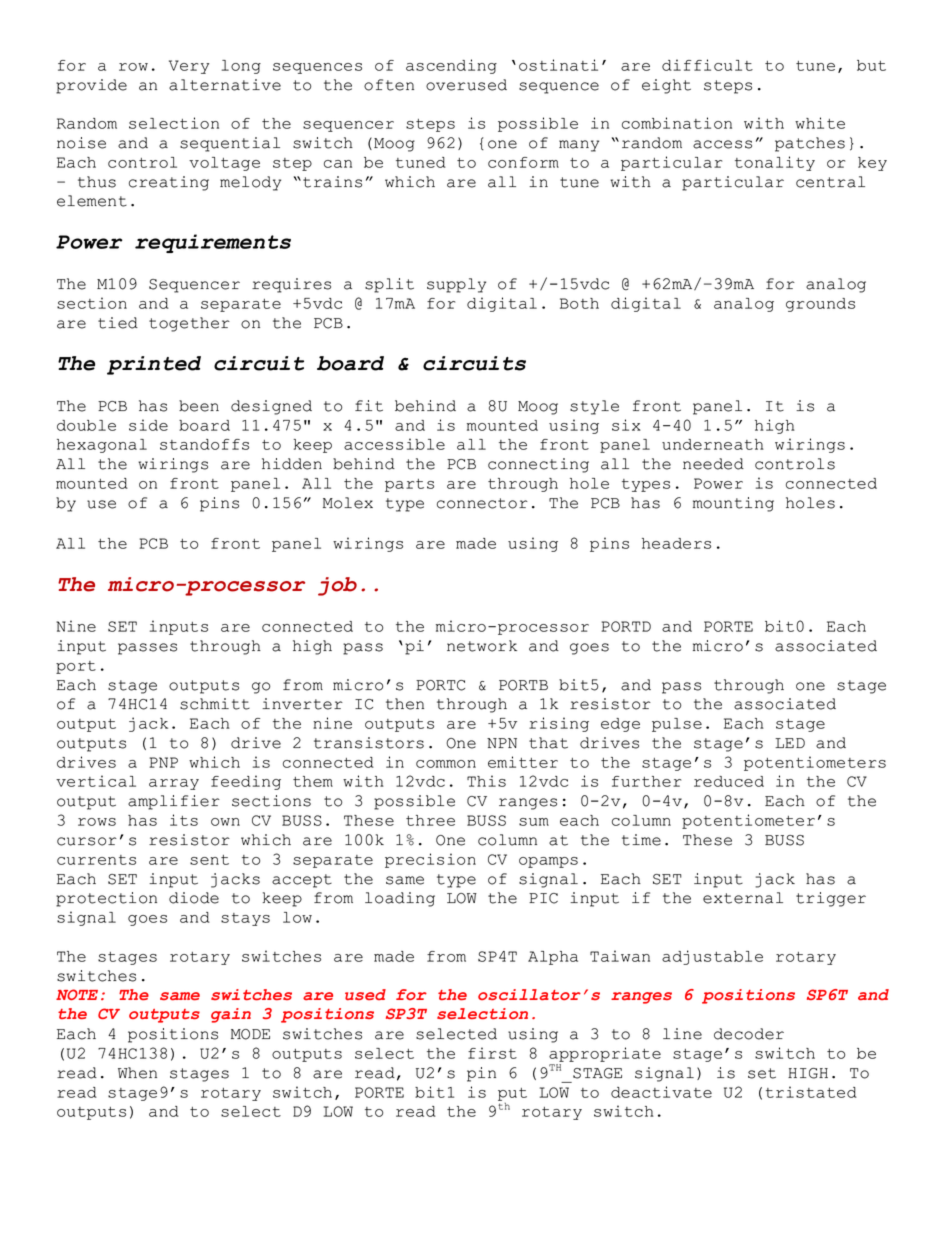  What do you see at coordinates (451, 66) in the image?
I see `ascending` at bounding box center [451, 66].
